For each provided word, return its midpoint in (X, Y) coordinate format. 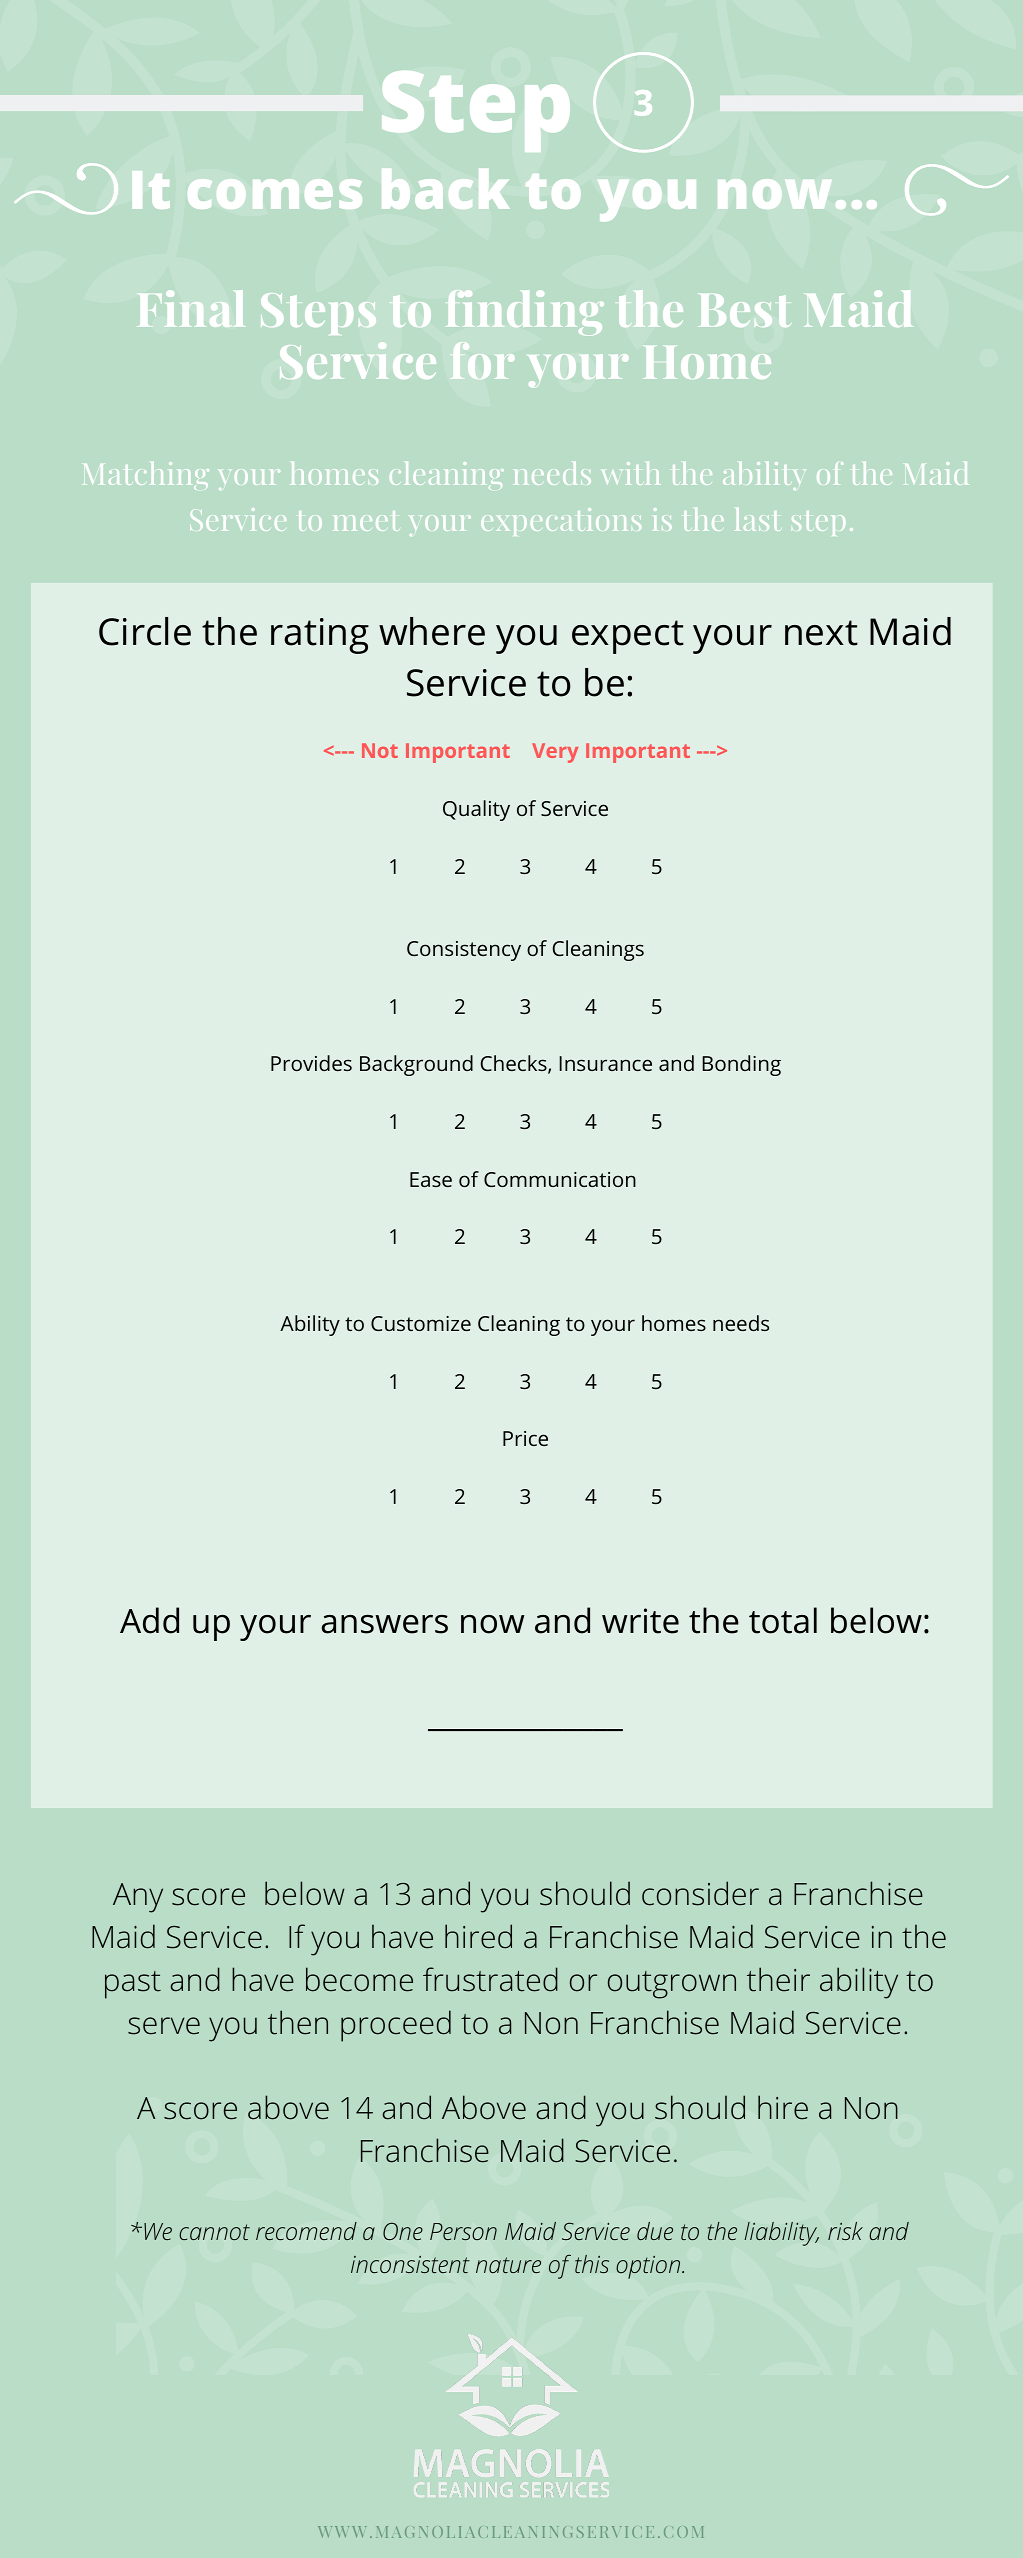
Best (744, 310)
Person (463, 2231)
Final (191, 308)
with (631, 473)
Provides (311, 1063)
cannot (214, 2232)
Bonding (741, 1065)
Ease (431, 1179)
